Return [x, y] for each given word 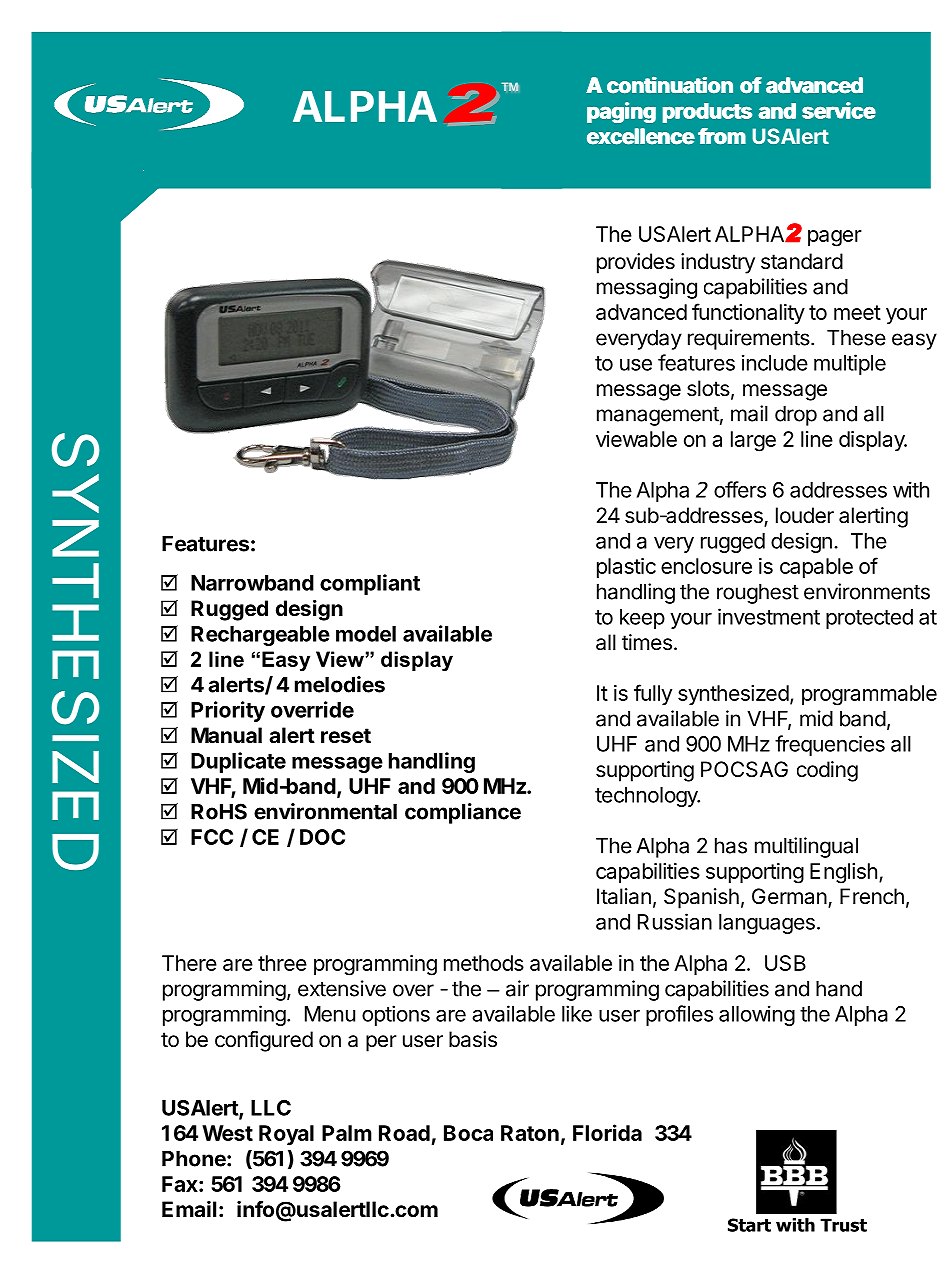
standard [802, 261]
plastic [626, 568]
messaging [647, 288]
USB [785, 963]
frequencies [830, 745]
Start [749, 1225]
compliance [463, 813]
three [282, 963]
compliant [370, 584]
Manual [226, 735]
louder [805, 515]
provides [636, 263]
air [517, 988]
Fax [181, 1184]
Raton [530, 1133]
